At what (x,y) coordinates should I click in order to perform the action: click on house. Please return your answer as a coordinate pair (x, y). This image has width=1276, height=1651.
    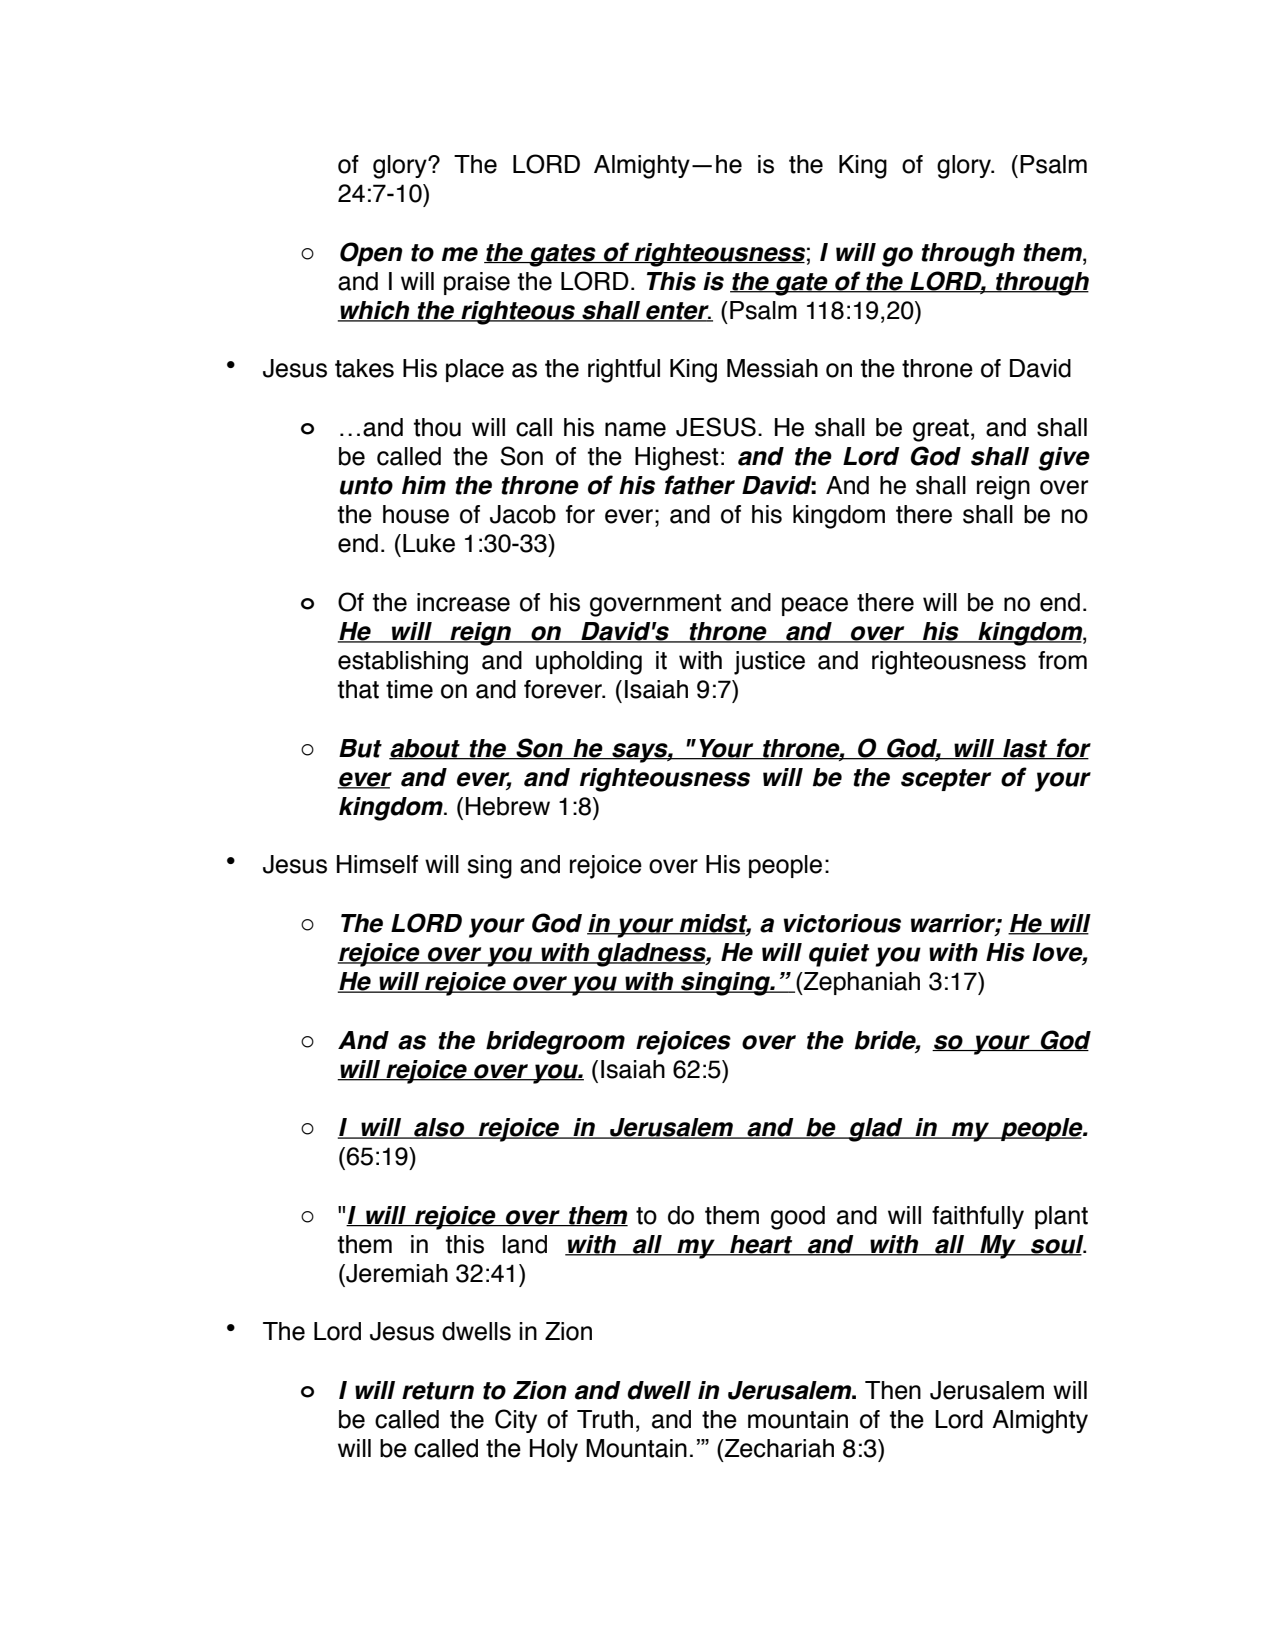
    Looking at the image, I should click on (416, 514).
